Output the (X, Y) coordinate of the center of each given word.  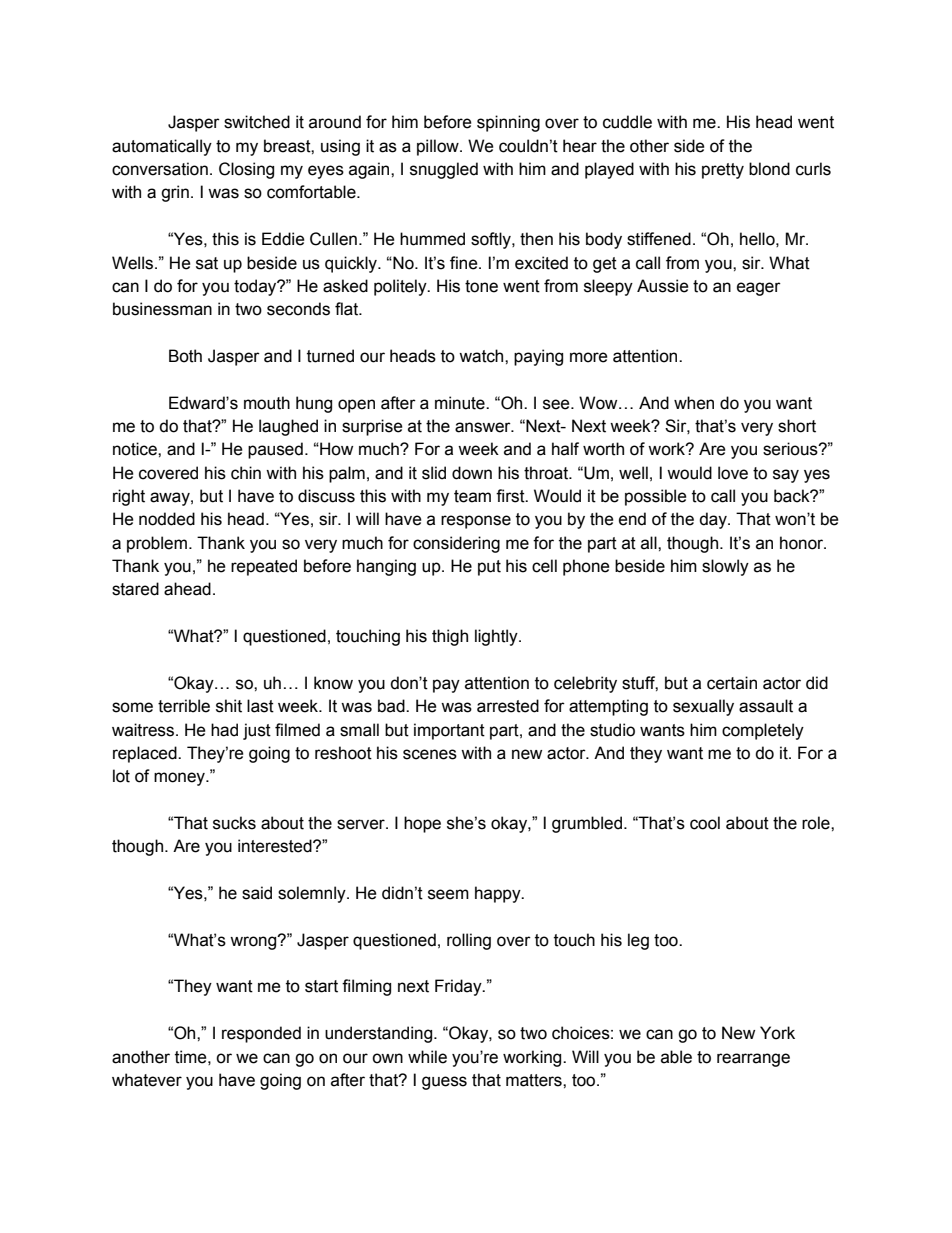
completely (763, 731)
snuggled (444, 170)
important (449, 731)
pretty (723, 171)
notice (136, 449)
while (427, 1057)
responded (261, 1034)
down (472, 473)
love (733, 473)
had (224, 730)
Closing (246, 170)
